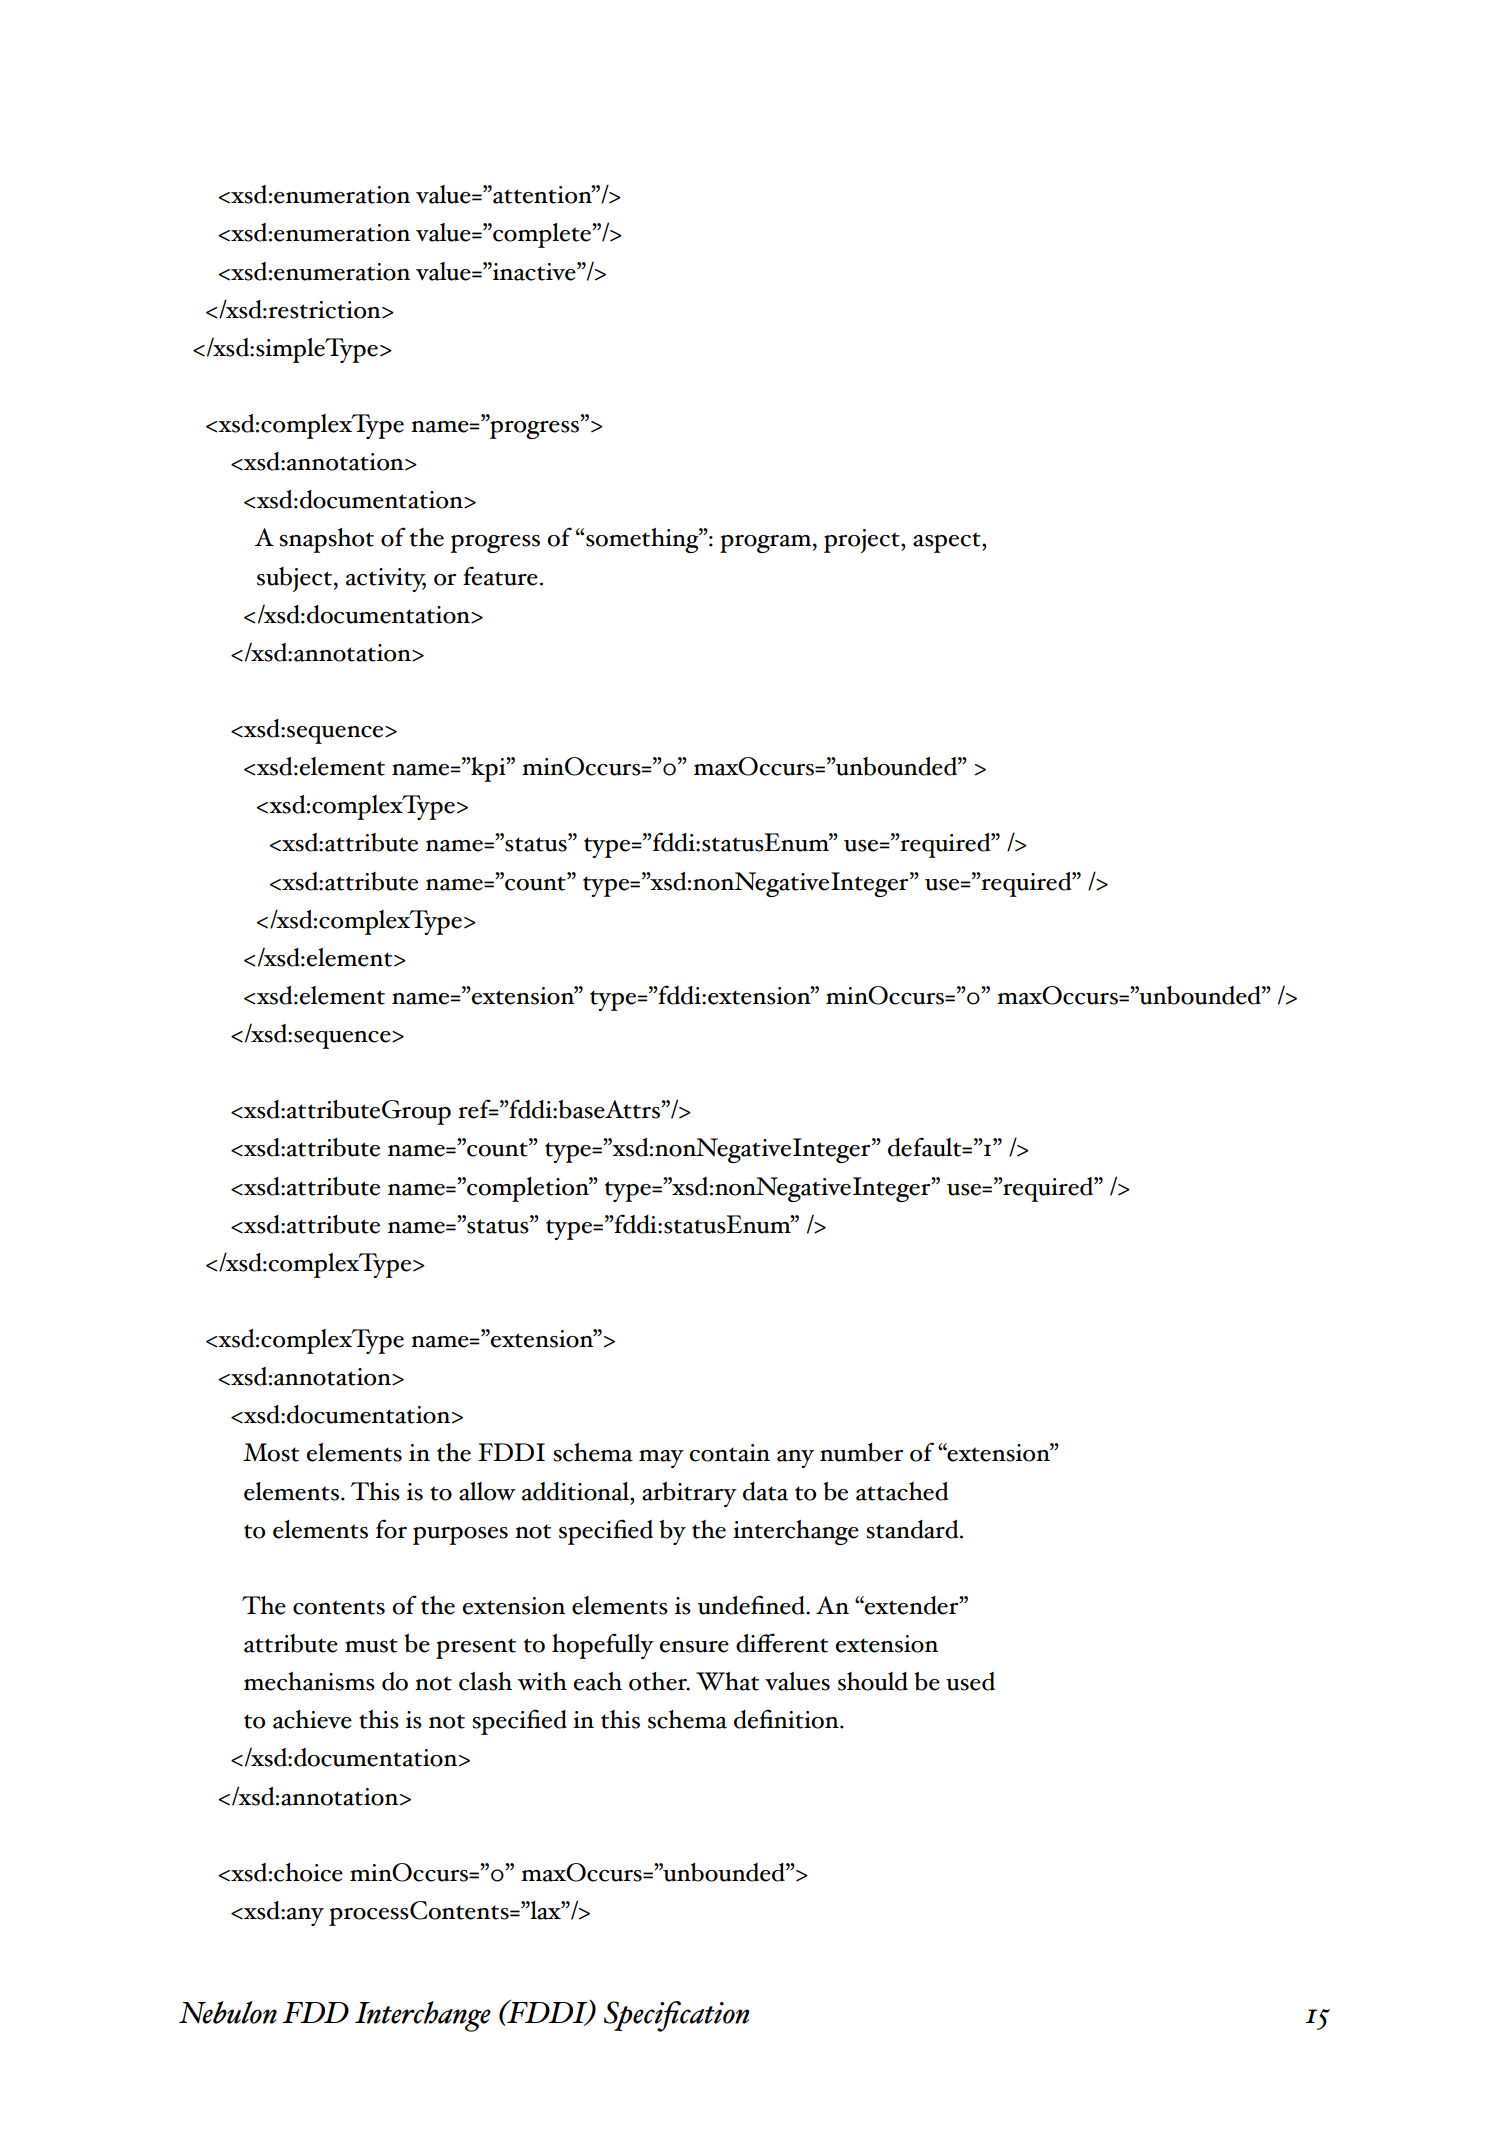 This image has height=2140, width=1512. What do you see at coordinates (294, 579) in the image?
I see `subject` at bounding box center [294, 579].
